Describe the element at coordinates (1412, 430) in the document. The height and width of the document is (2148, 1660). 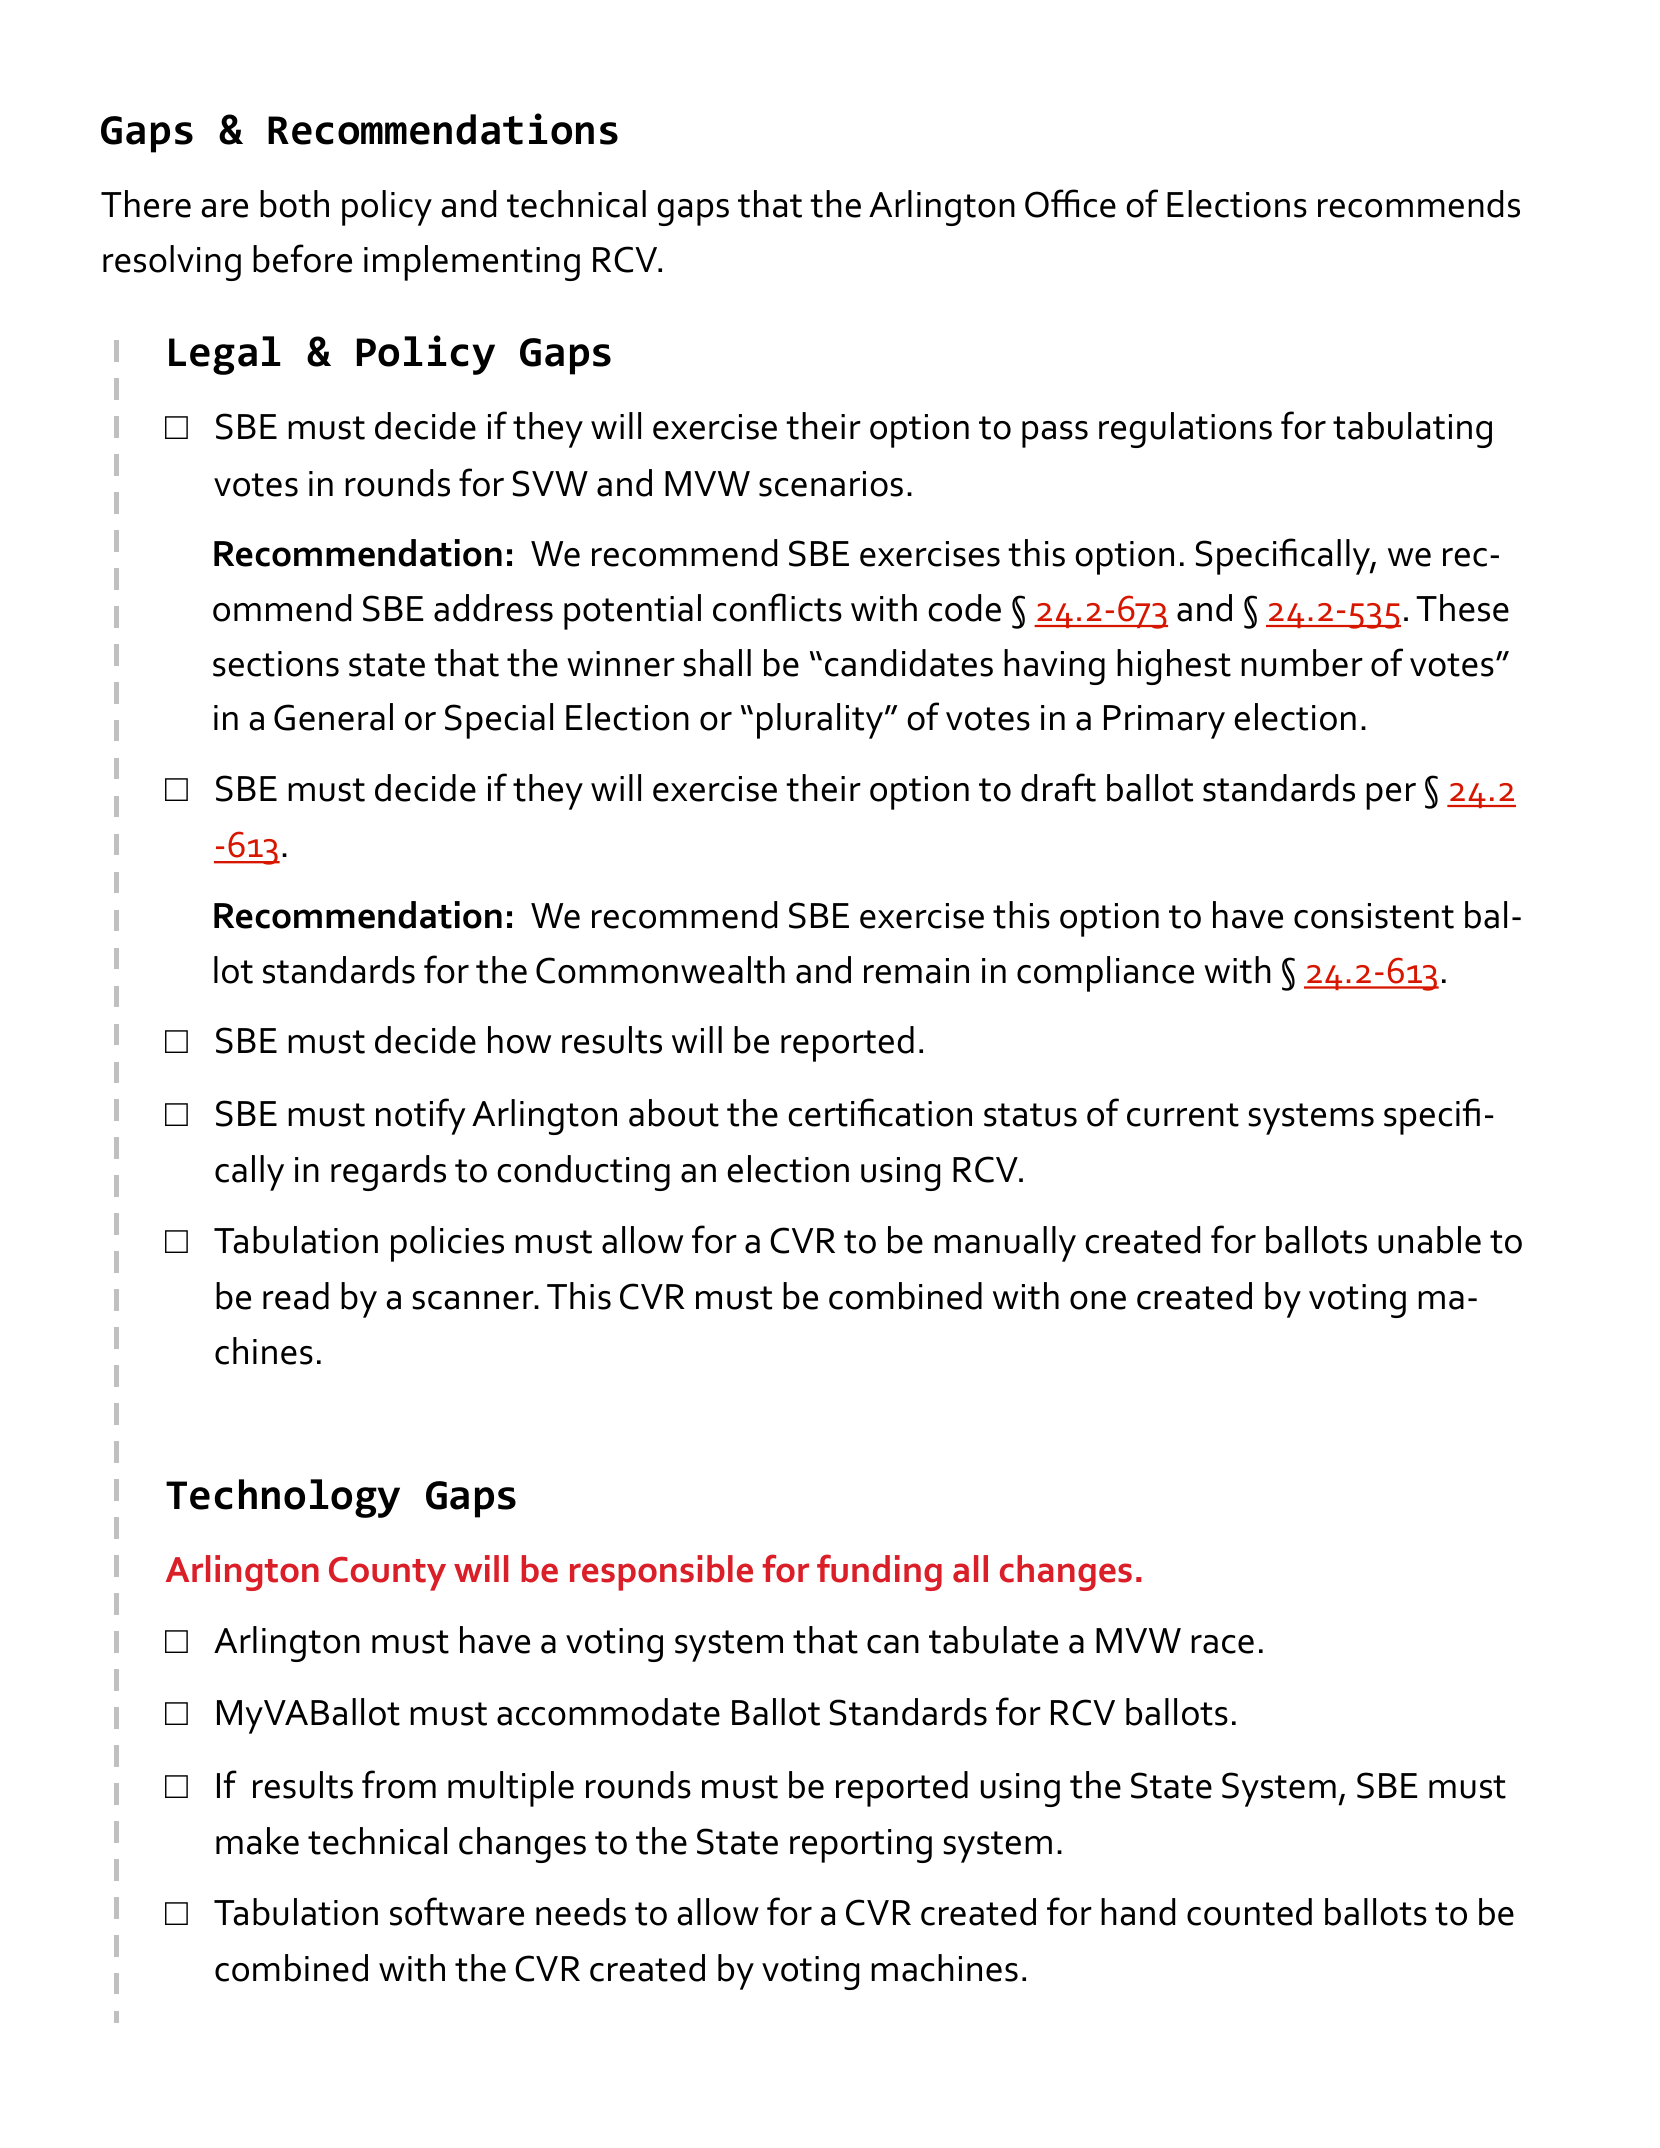
I see `tabulating` at that location.
